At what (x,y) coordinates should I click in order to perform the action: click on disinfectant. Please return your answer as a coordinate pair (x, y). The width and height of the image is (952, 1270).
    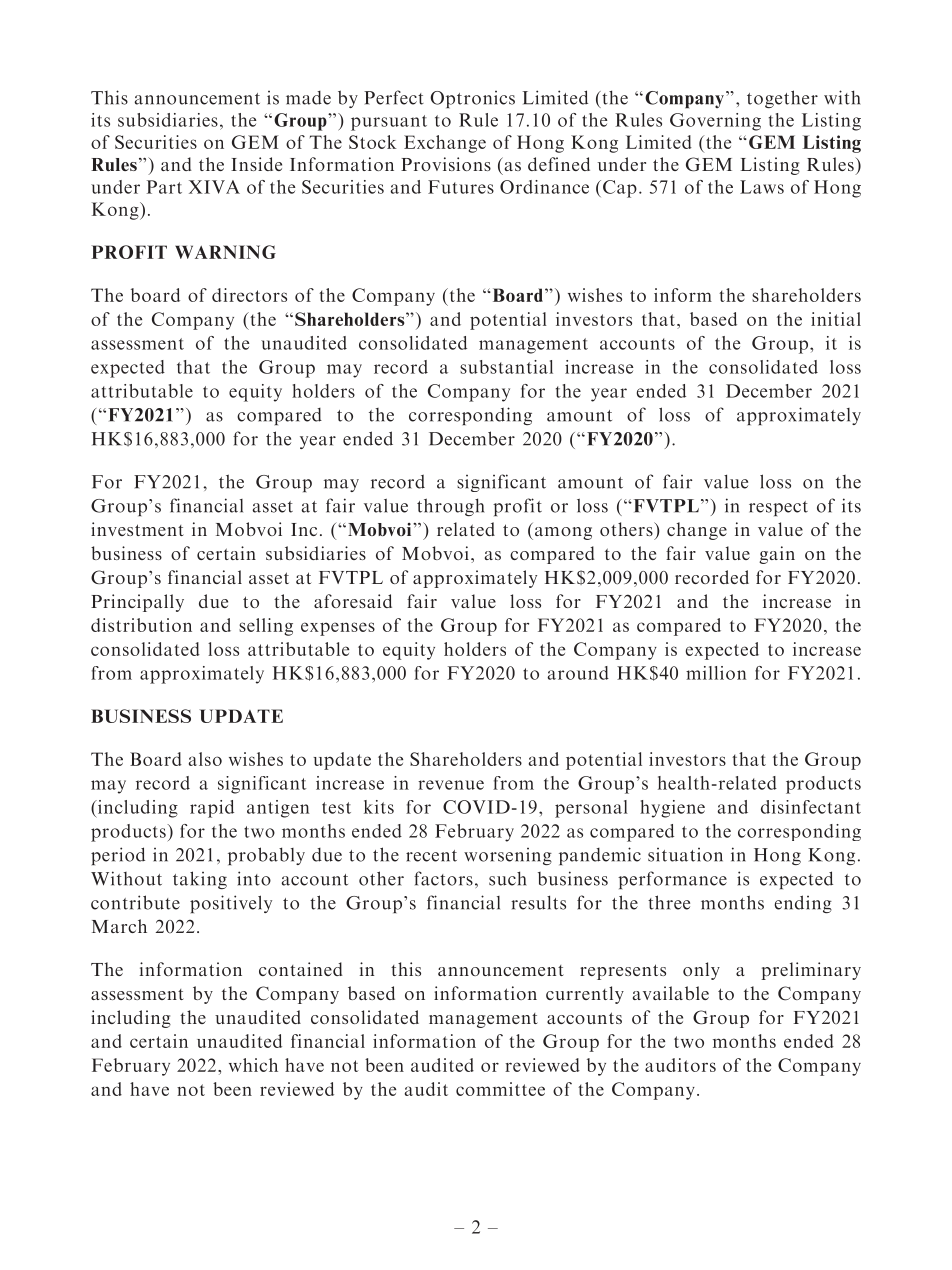
    Looking at the image, I should click on (811, 807).
